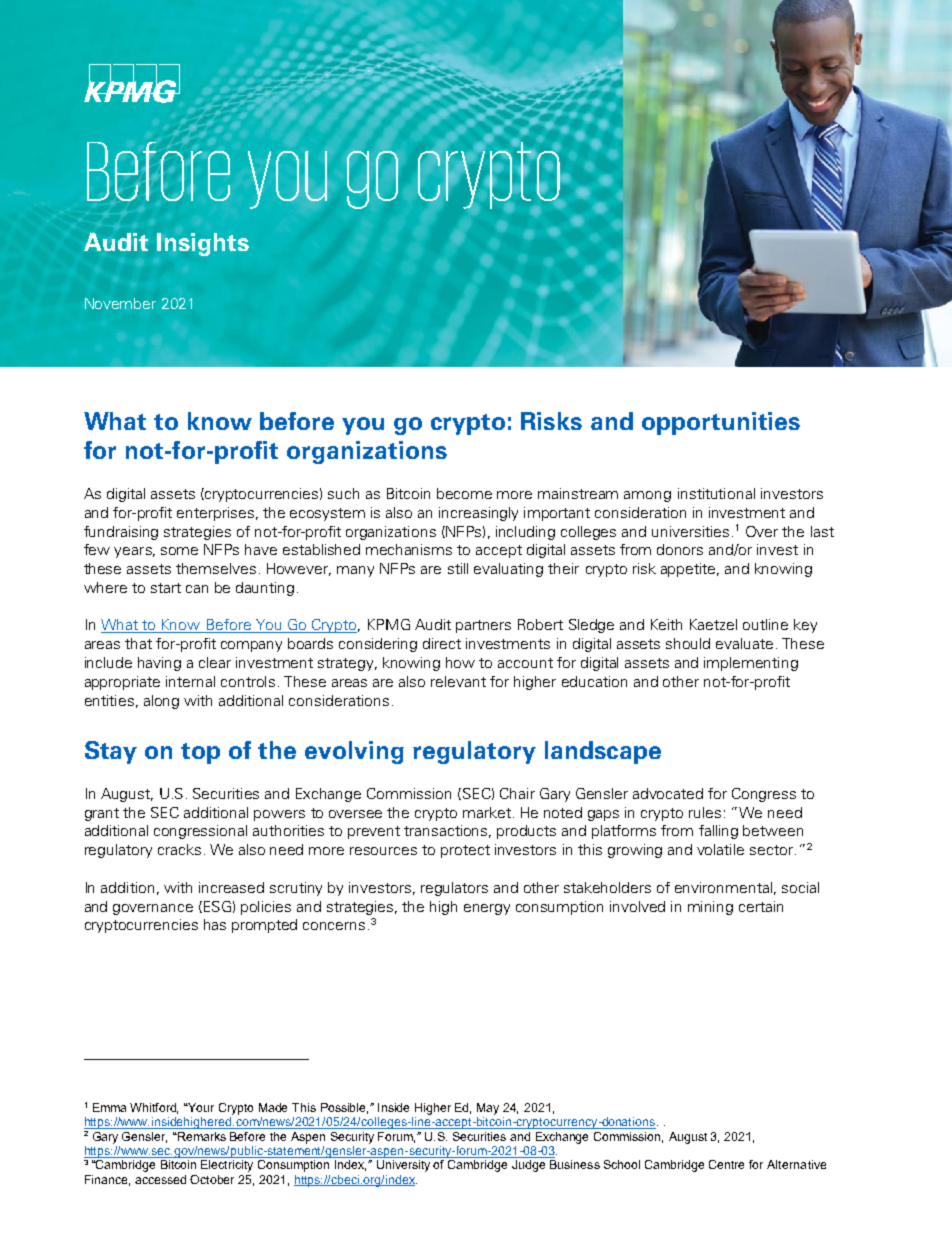  What do you see at coordinates (203, 244) in the screenshot?
I see `Insights` at bounding box center [203, 244].
